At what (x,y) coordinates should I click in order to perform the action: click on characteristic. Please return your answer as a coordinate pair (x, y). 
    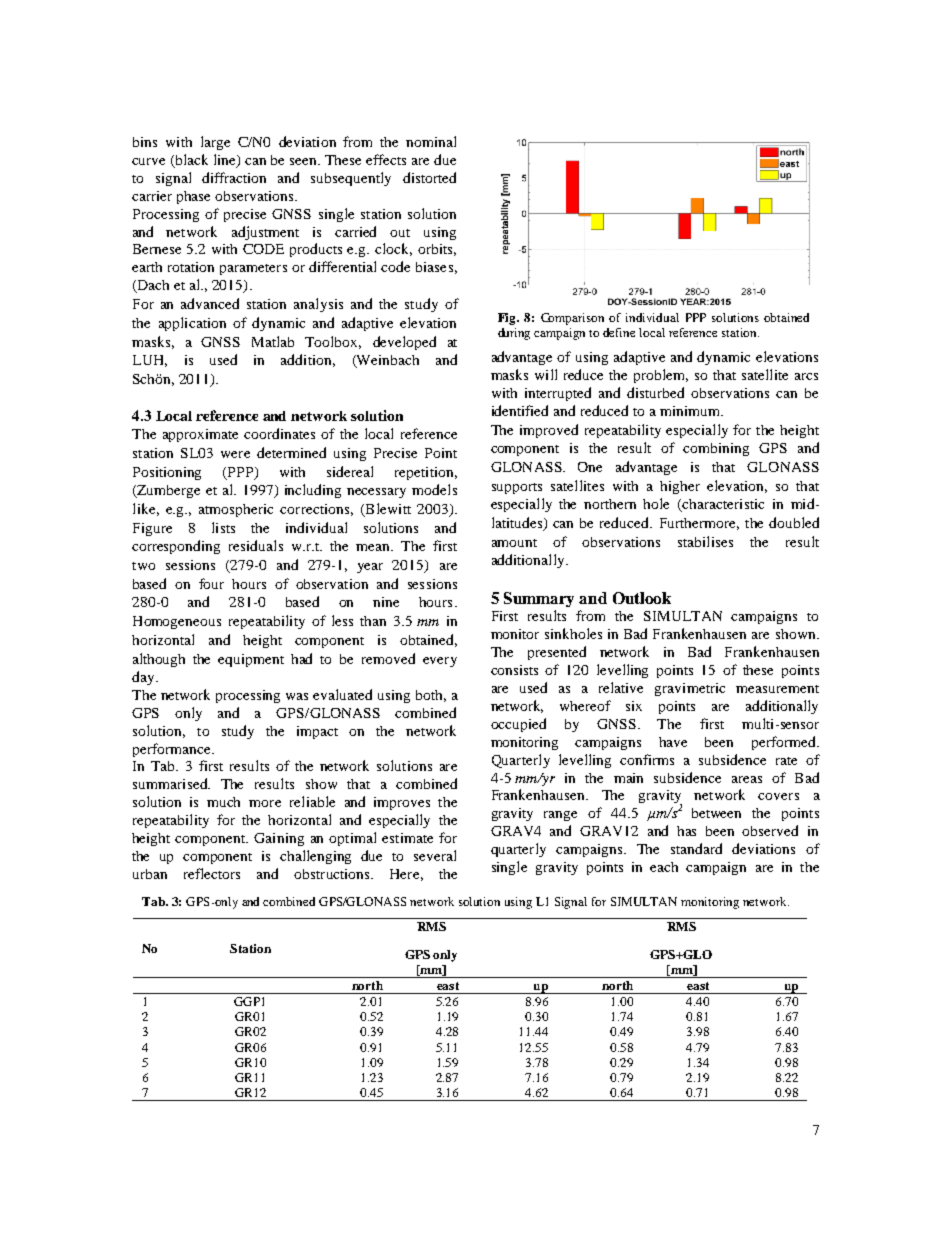
    Looking at the image, I should click on (722, 505).
